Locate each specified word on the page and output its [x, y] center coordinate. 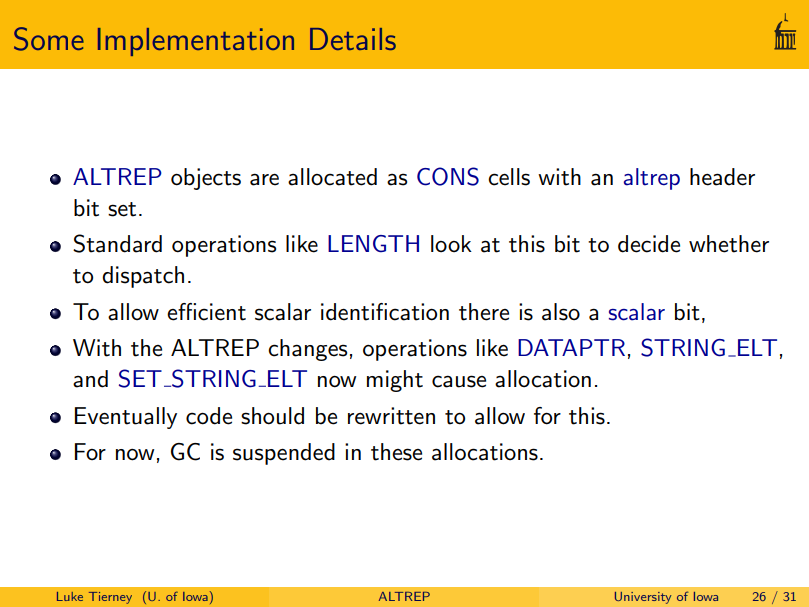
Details [353, 39]
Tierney [110, 598]
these [396, 452]
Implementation [196, 42]
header [722, 177]
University [643, 598]
